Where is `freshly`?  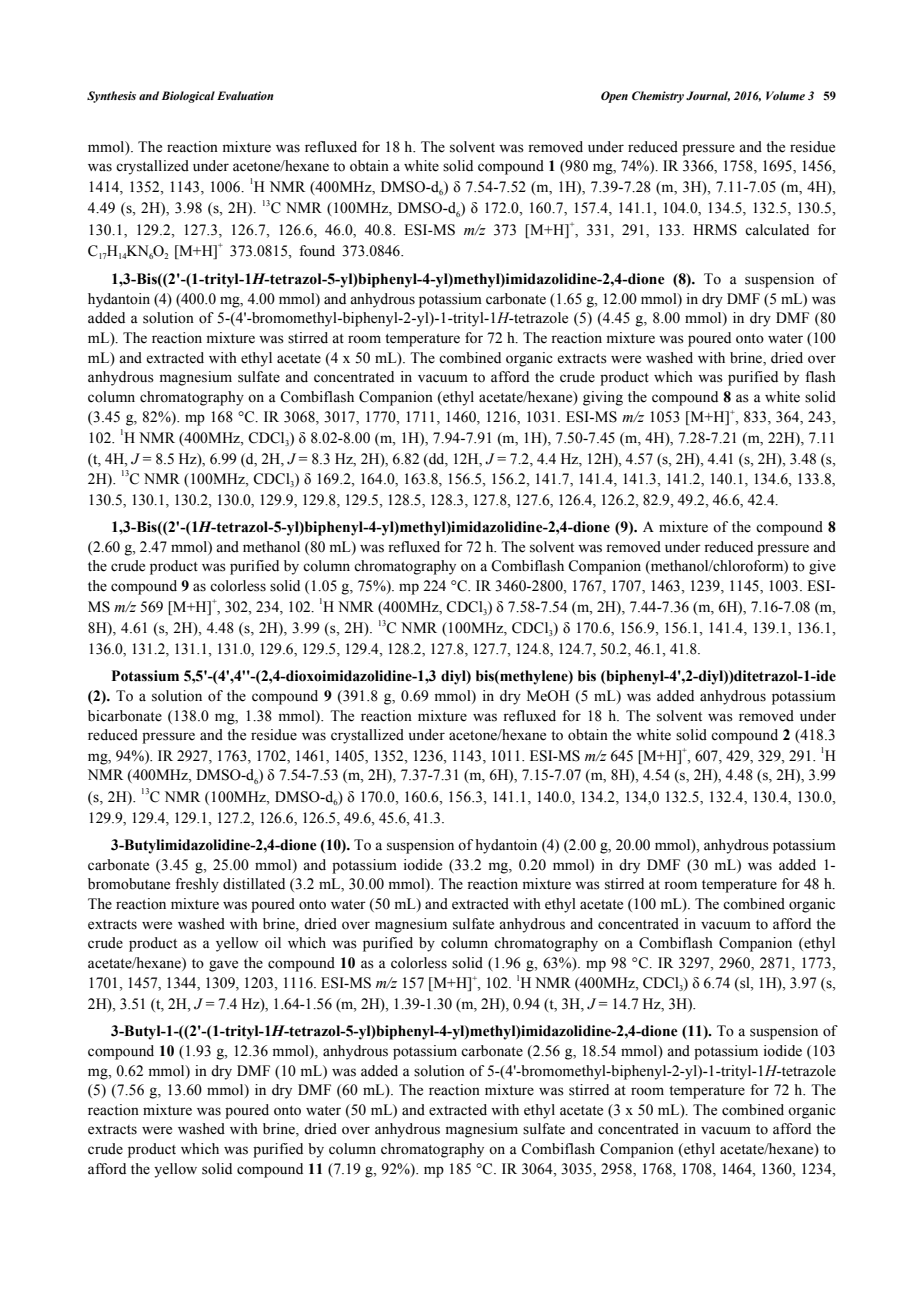 freshly is located at coordinates (197, 885).
